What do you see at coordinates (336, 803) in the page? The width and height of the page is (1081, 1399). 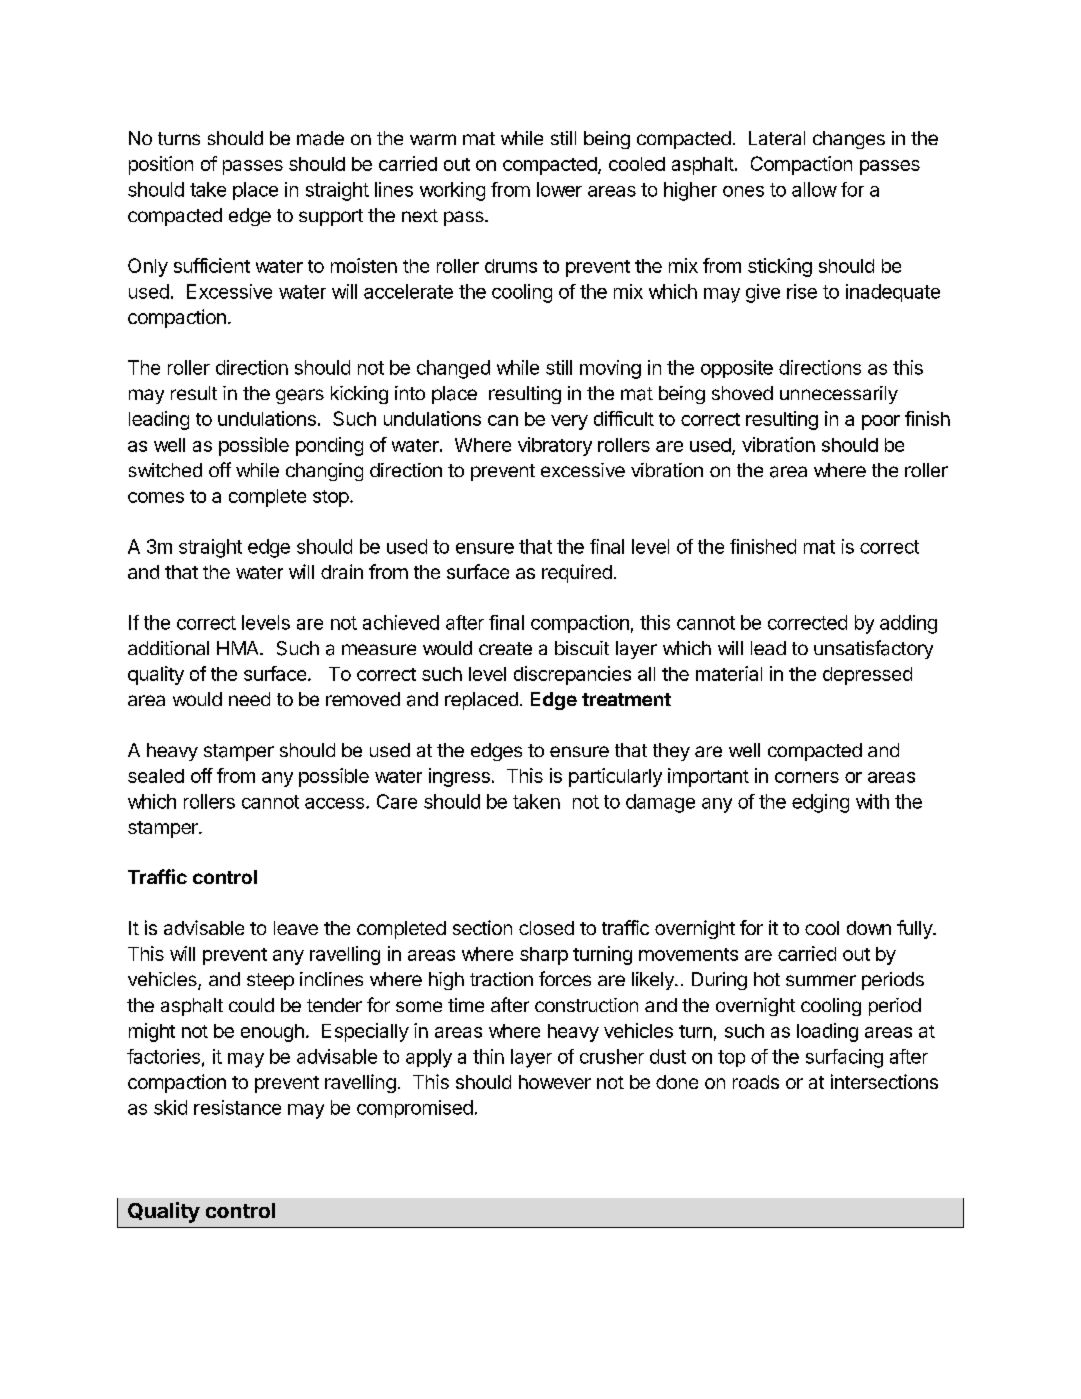 I see `access` at bounding box center [336, 803].
